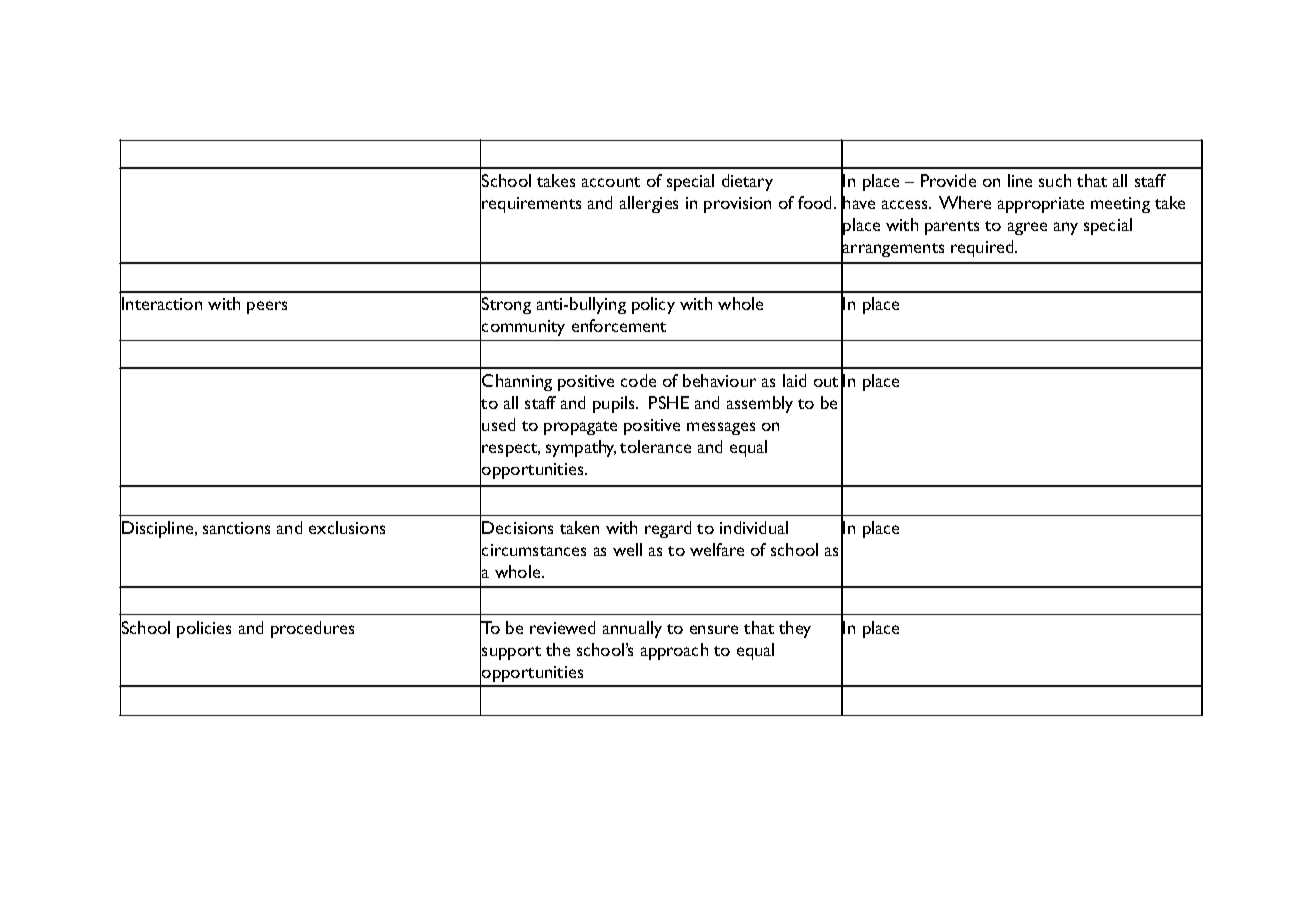  Describe the element at coordinates (312, 629) in the page. I see `procedures` at that location.
